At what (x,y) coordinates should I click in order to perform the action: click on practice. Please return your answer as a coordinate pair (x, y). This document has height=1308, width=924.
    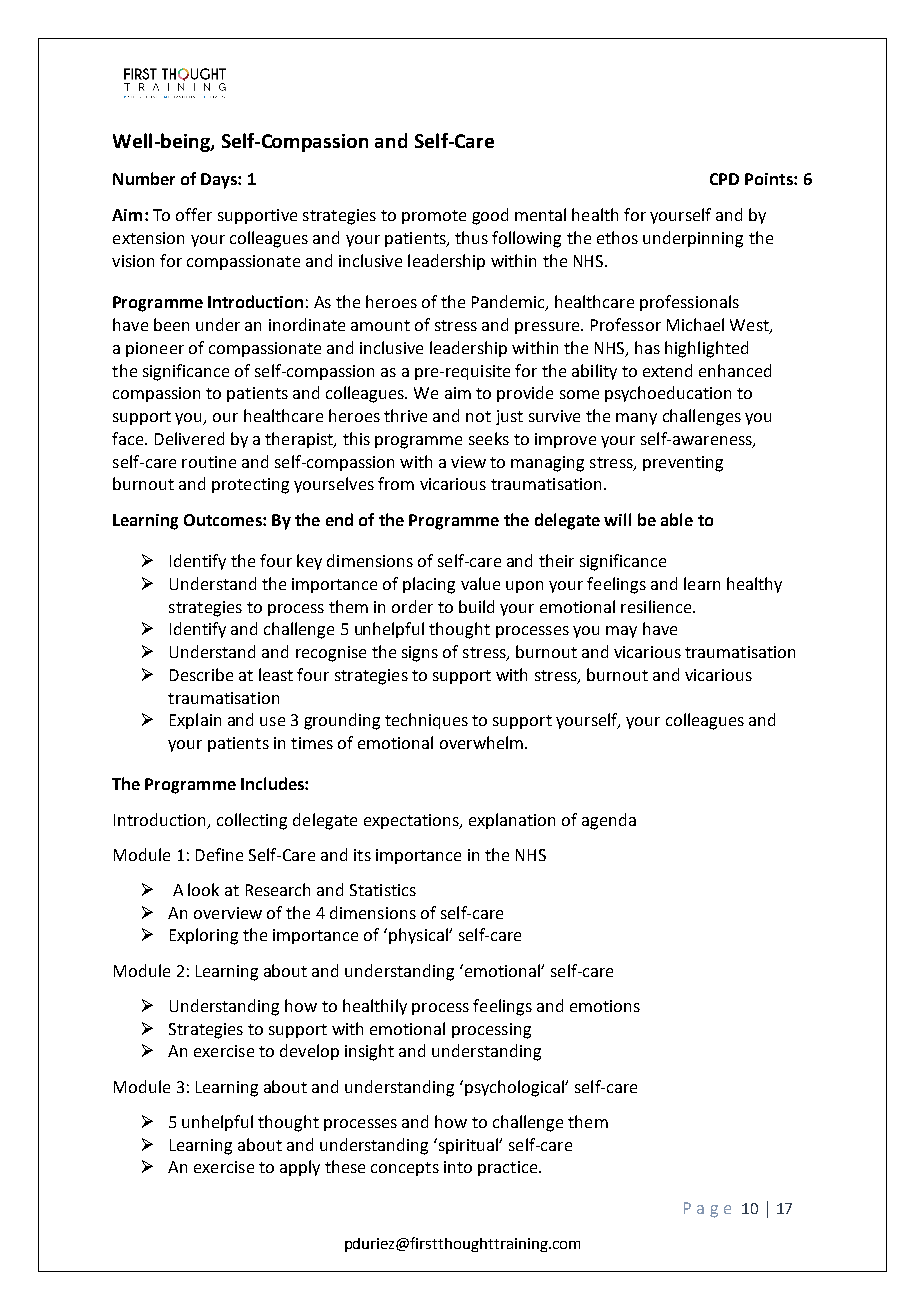
    Looking at the image, I should click on (509, 1168).
